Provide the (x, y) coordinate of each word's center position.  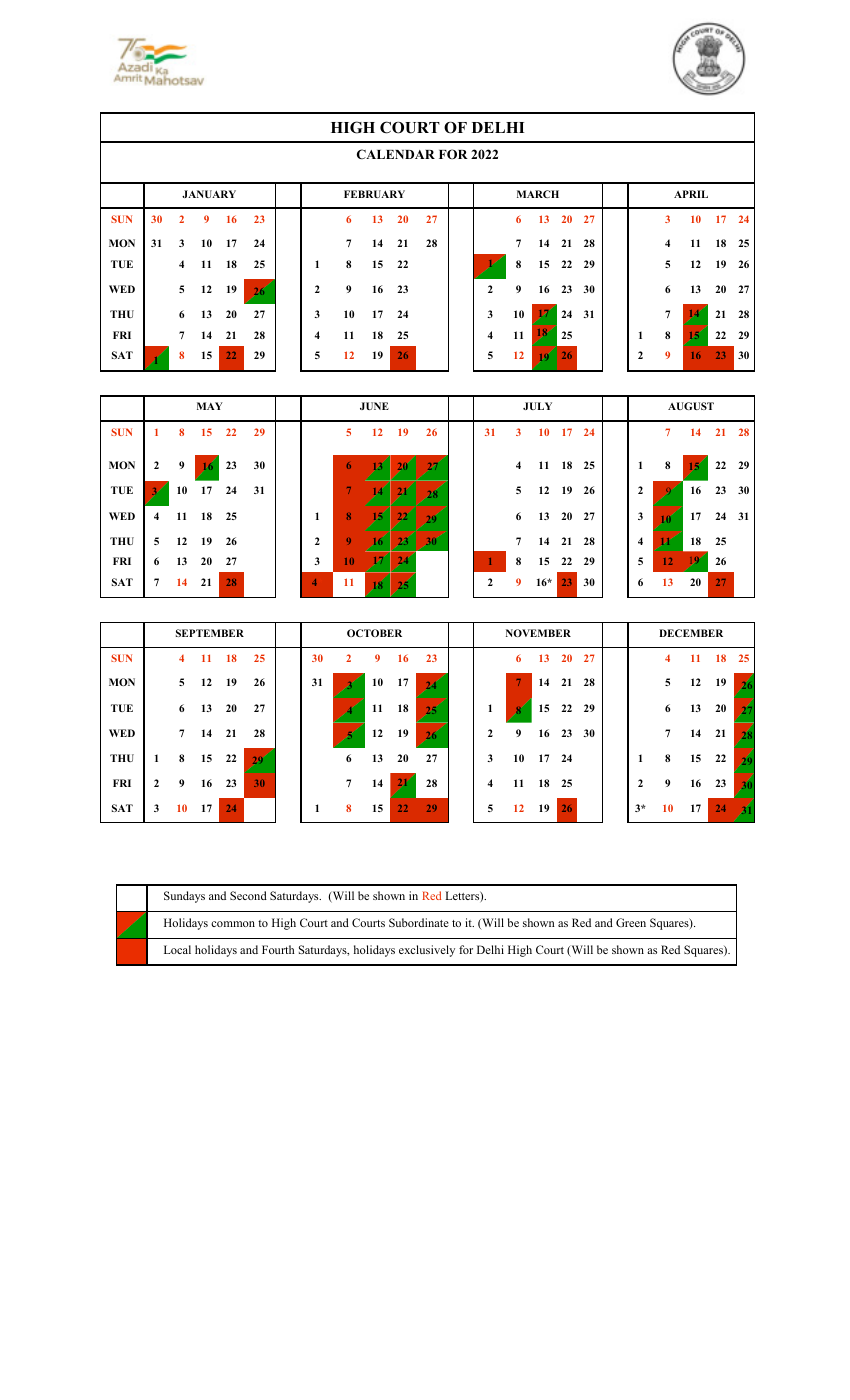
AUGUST (691, 406)
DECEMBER (691, 633)
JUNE (374, 406)
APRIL (691, 194)
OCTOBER (374, 633)
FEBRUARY (374, 194)
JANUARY (209, 194)
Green (631, 922)
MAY (210, 406)
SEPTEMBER (210, 633)
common (233, 924)
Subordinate (419, 922)
